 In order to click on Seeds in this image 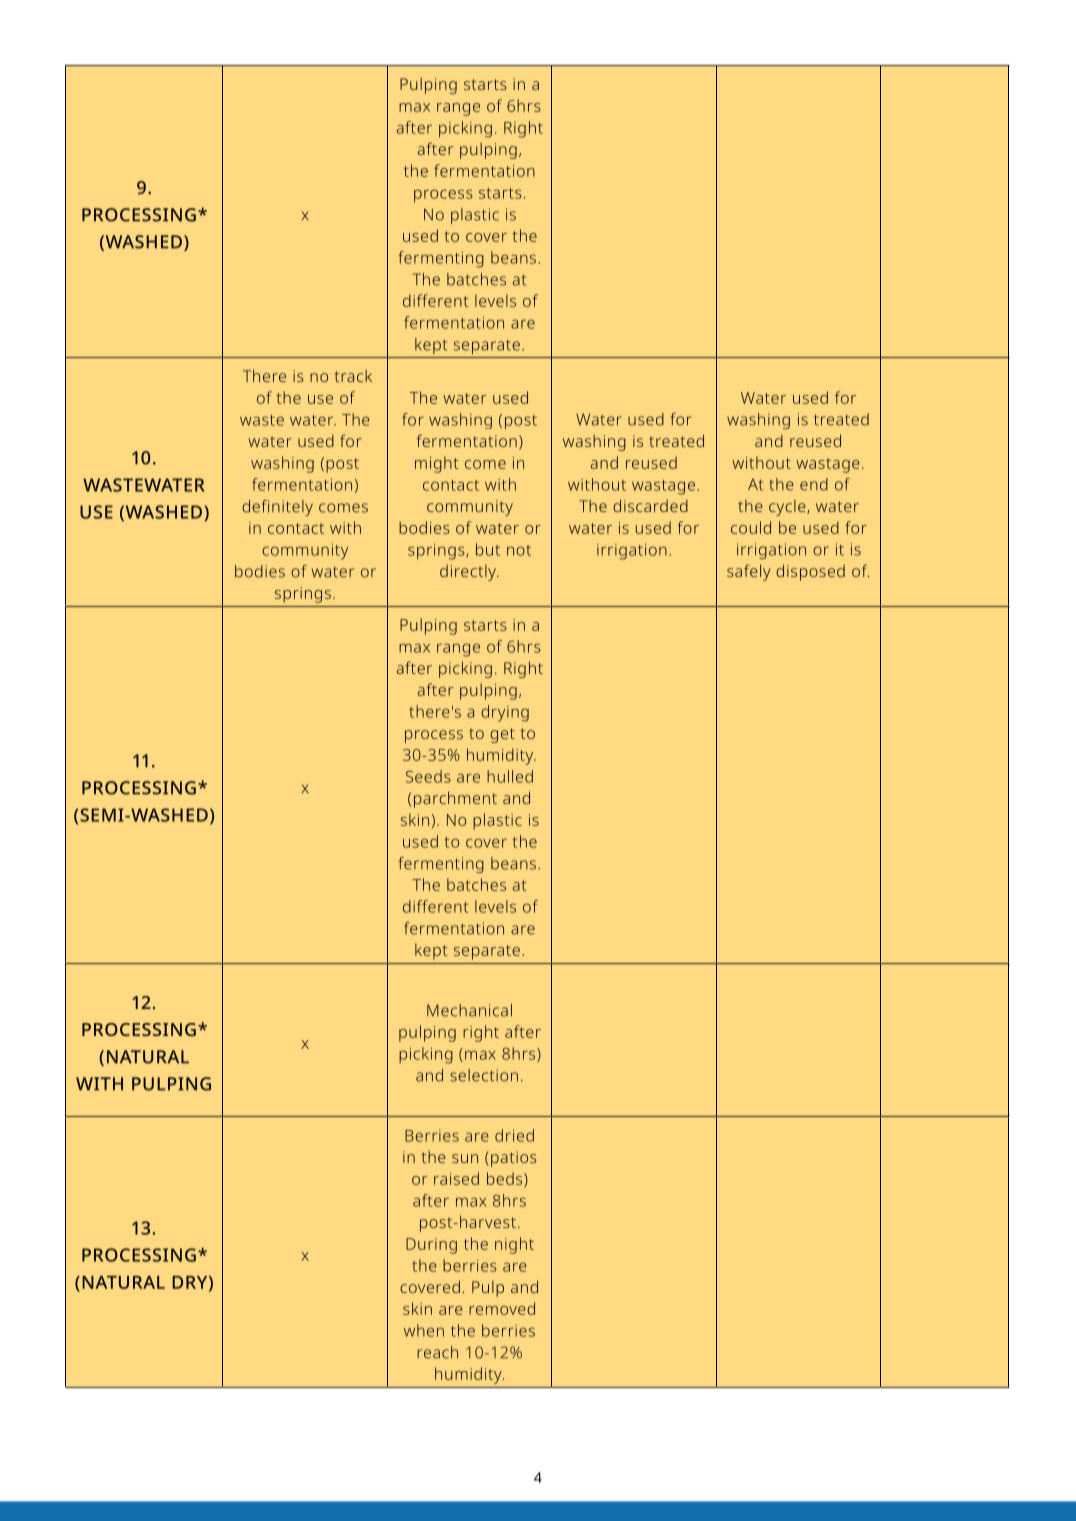, I will do `click(428, 776)`.
